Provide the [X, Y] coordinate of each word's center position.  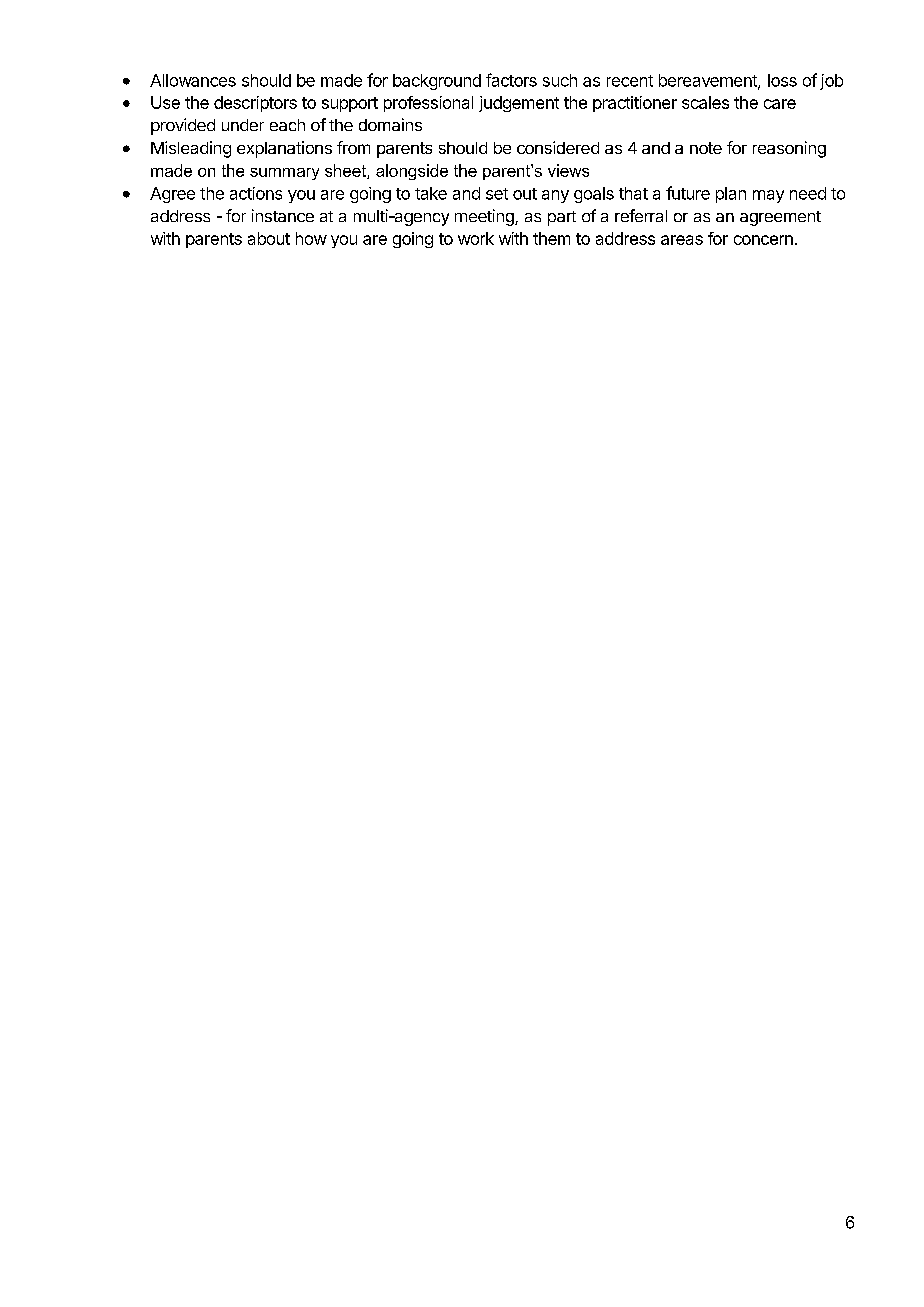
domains [390, 124]
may [768, 196]
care [780, 104]
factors [511, 80]
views [568, 170]
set [497, 194]
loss [782, 80]
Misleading [191, 149]
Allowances [193, 80]
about [269, 238]
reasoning [789, 149]
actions [256, 193]
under [243, 125]
